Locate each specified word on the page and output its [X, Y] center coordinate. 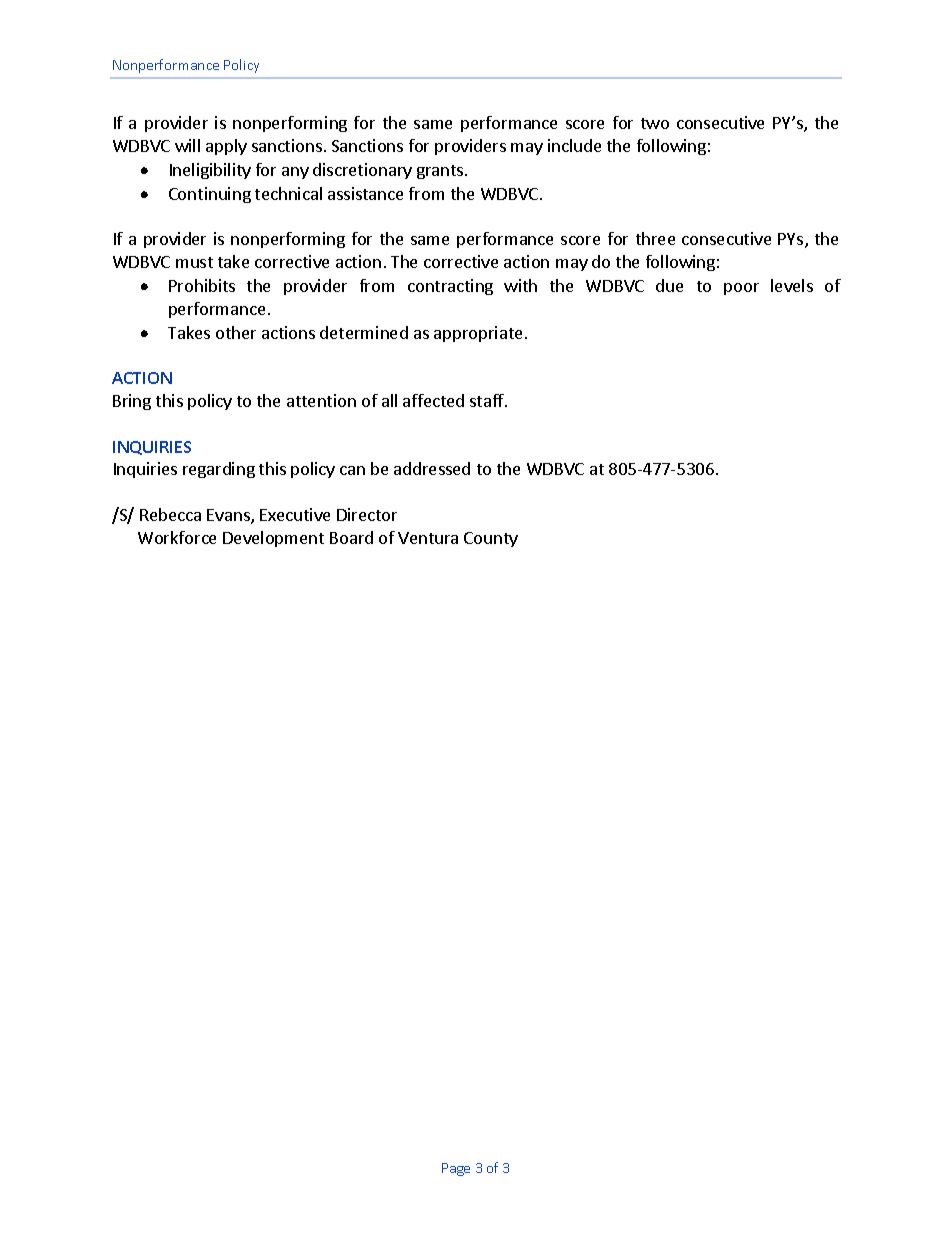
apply [226, 147]
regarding [219, 470]
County [491, 539]
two [655, 123]
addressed [432, 468]
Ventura [428, 538]
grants [441, 172]
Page [456, 1169]
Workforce [177, 537]
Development [273, 539]
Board [351, 537]
